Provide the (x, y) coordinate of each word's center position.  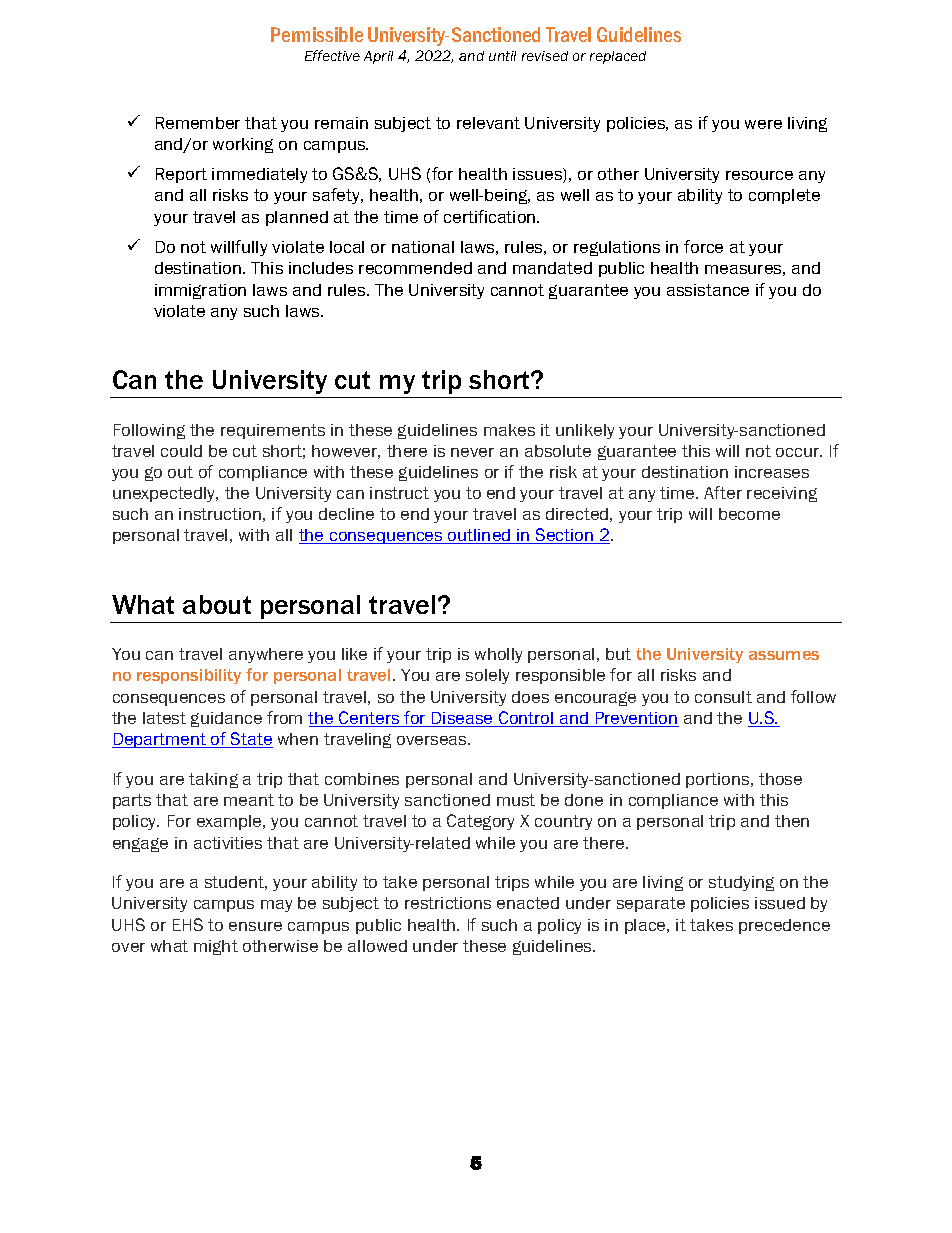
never (472, 452)
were (763, 124)
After (723, 492)
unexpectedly (165, 494)
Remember (198, 123)
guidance (226, 719)
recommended (415, 268)
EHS (188, 924)
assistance (708, 290)
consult (723, 697)
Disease (462, 719)
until (502, 56)
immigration (200, 291)
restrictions (448, 903)
